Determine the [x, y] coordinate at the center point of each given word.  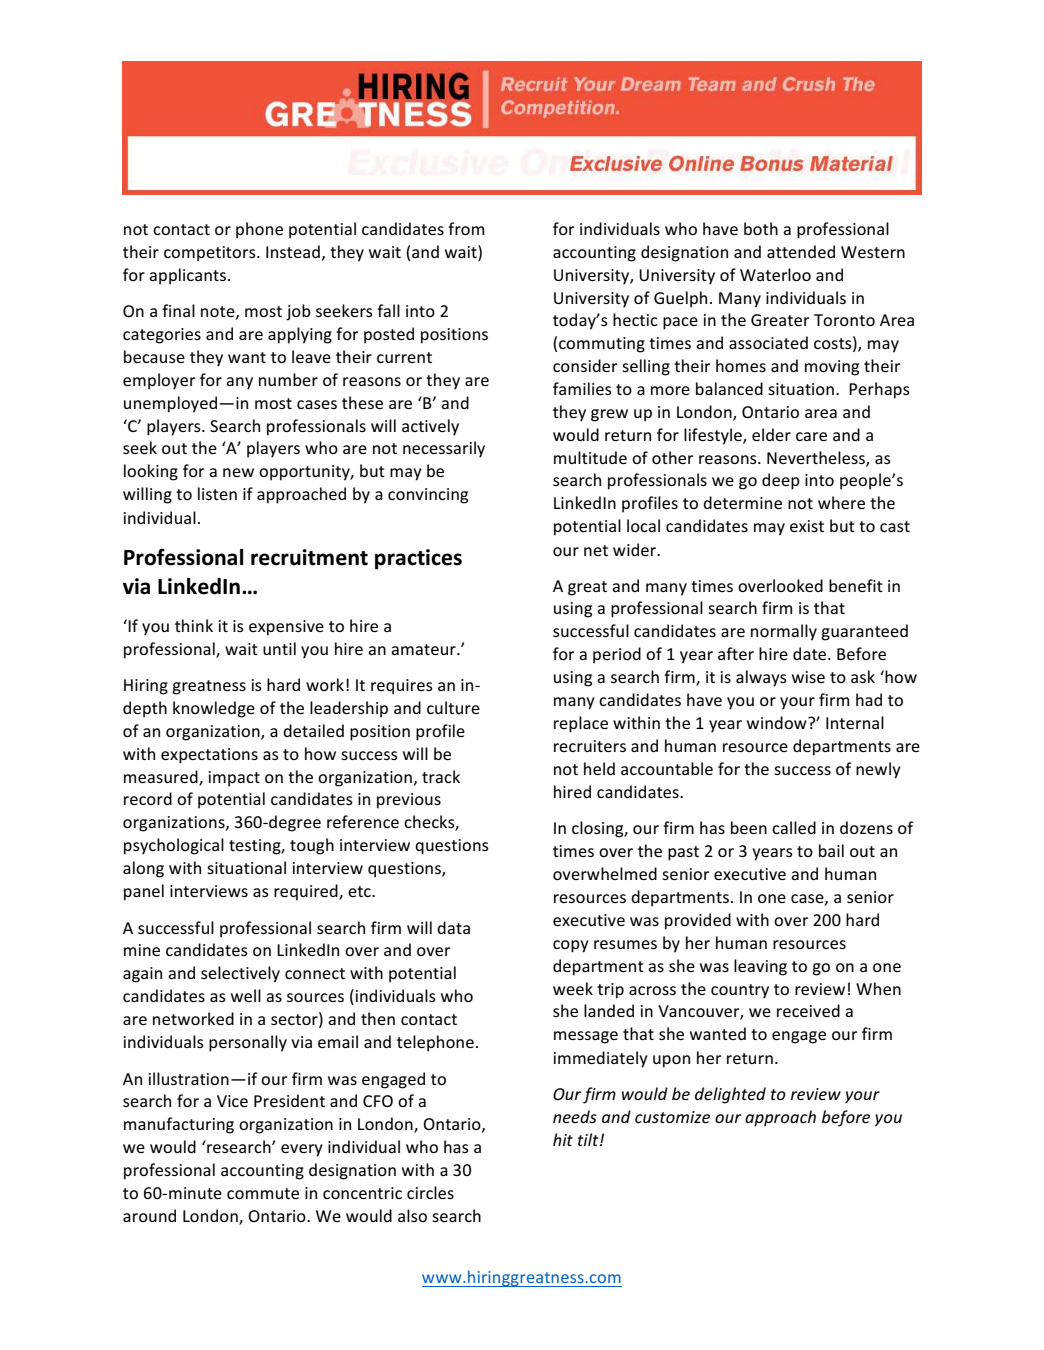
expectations [209, 756]
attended [801, 251]
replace [581, 724]
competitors [211, 254]
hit [563, 1139]
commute [263, 1193]
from [466, 228]
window [778, 722]
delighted [730, 1095]
